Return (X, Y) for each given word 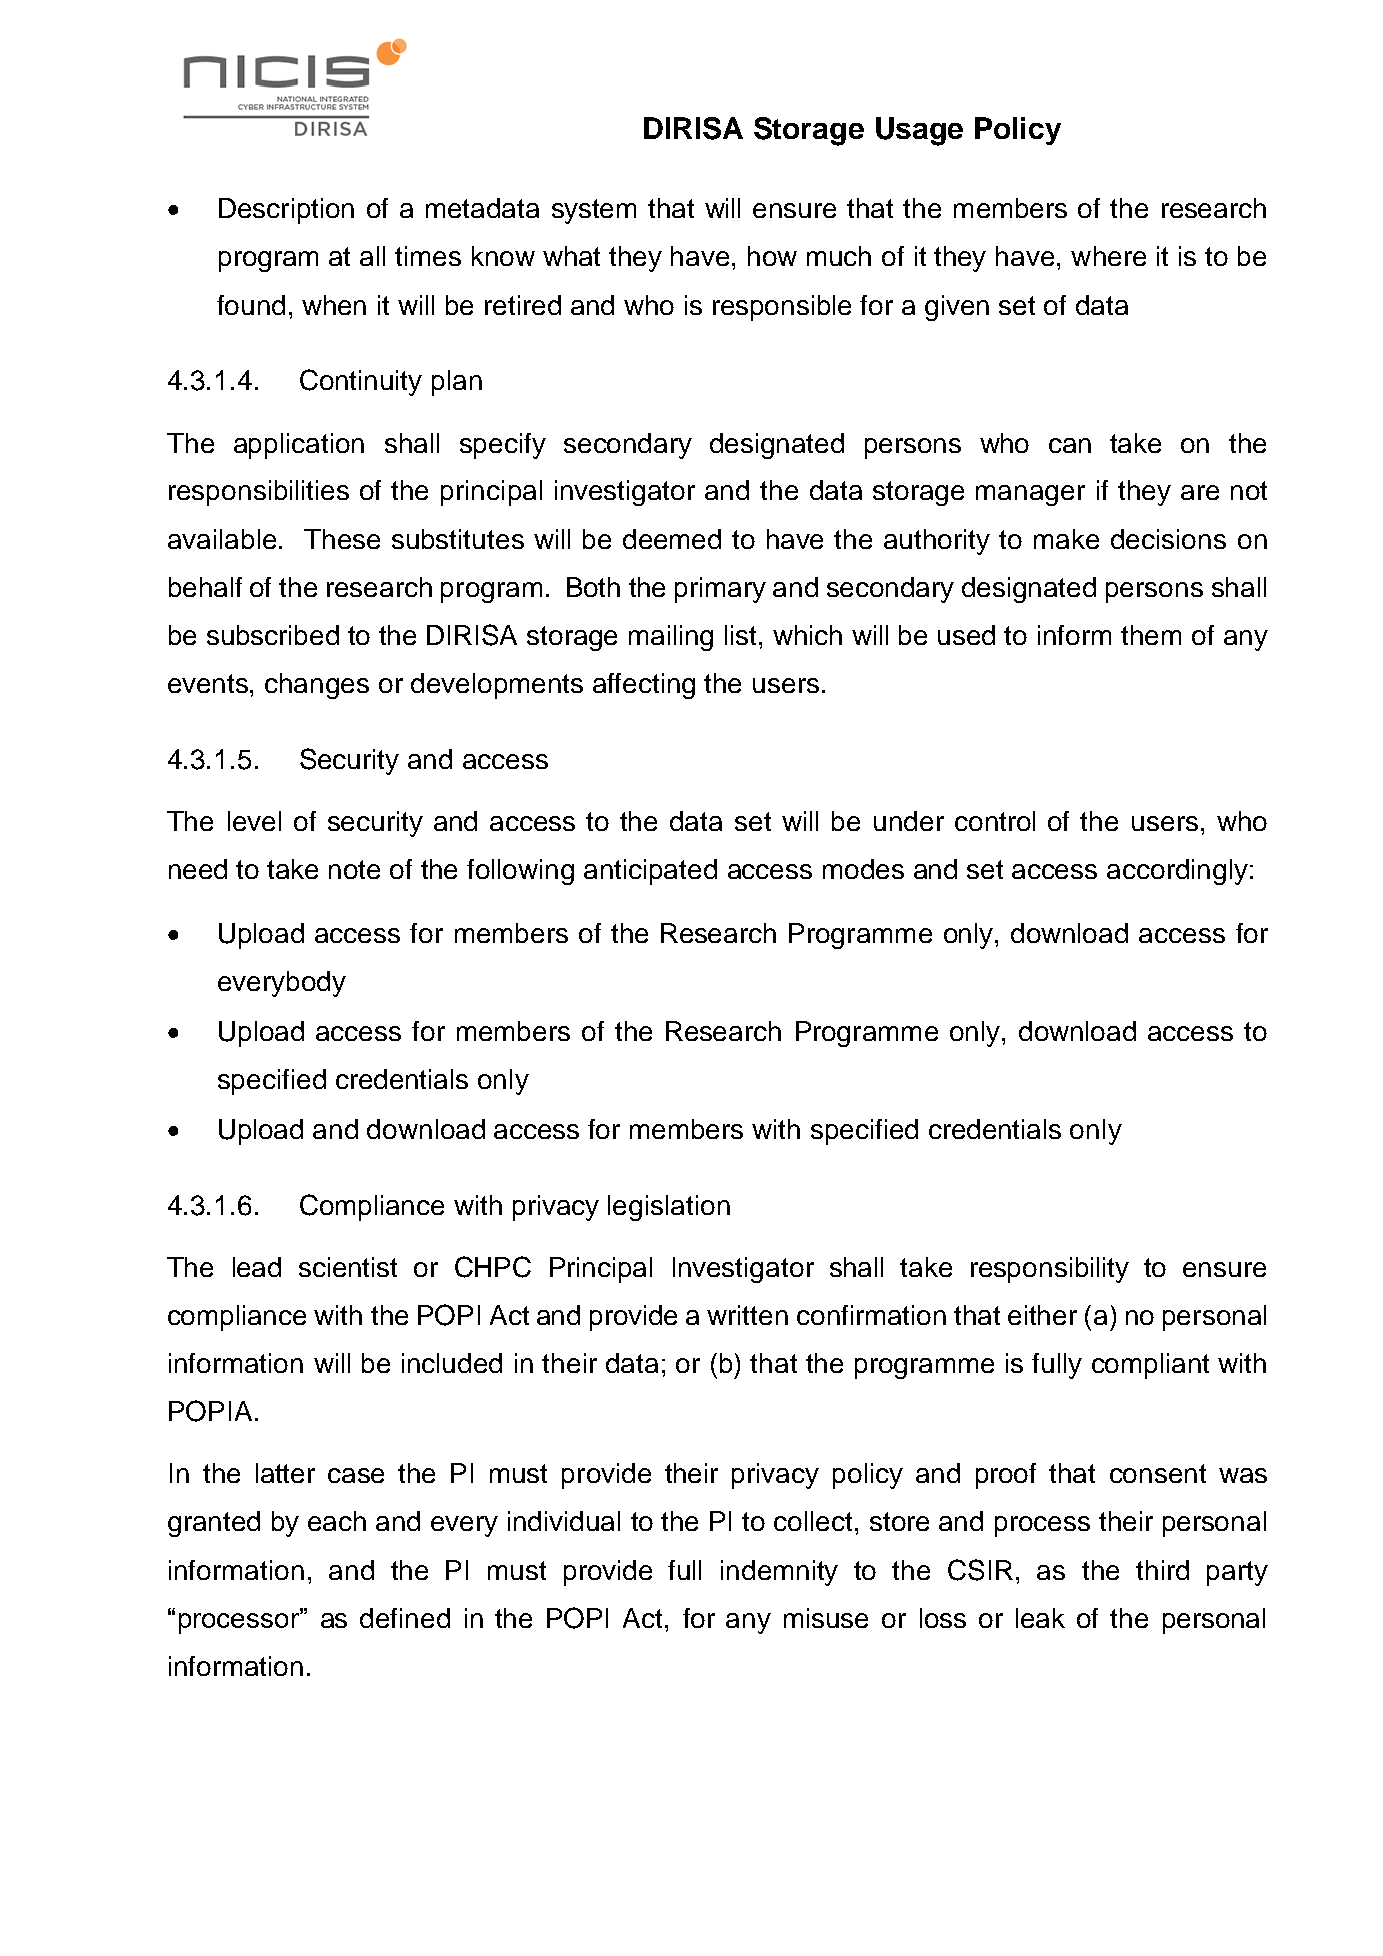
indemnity (779, 1573)
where (1108, 256)
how (772, 256)
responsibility (1050, 1270)
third (1162, 1570)
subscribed (273, 635)
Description (286, 211)
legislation (669, 1208)
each (337, 1521)
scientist (348, 1267)
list (740, 635)
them (1151, 635)
